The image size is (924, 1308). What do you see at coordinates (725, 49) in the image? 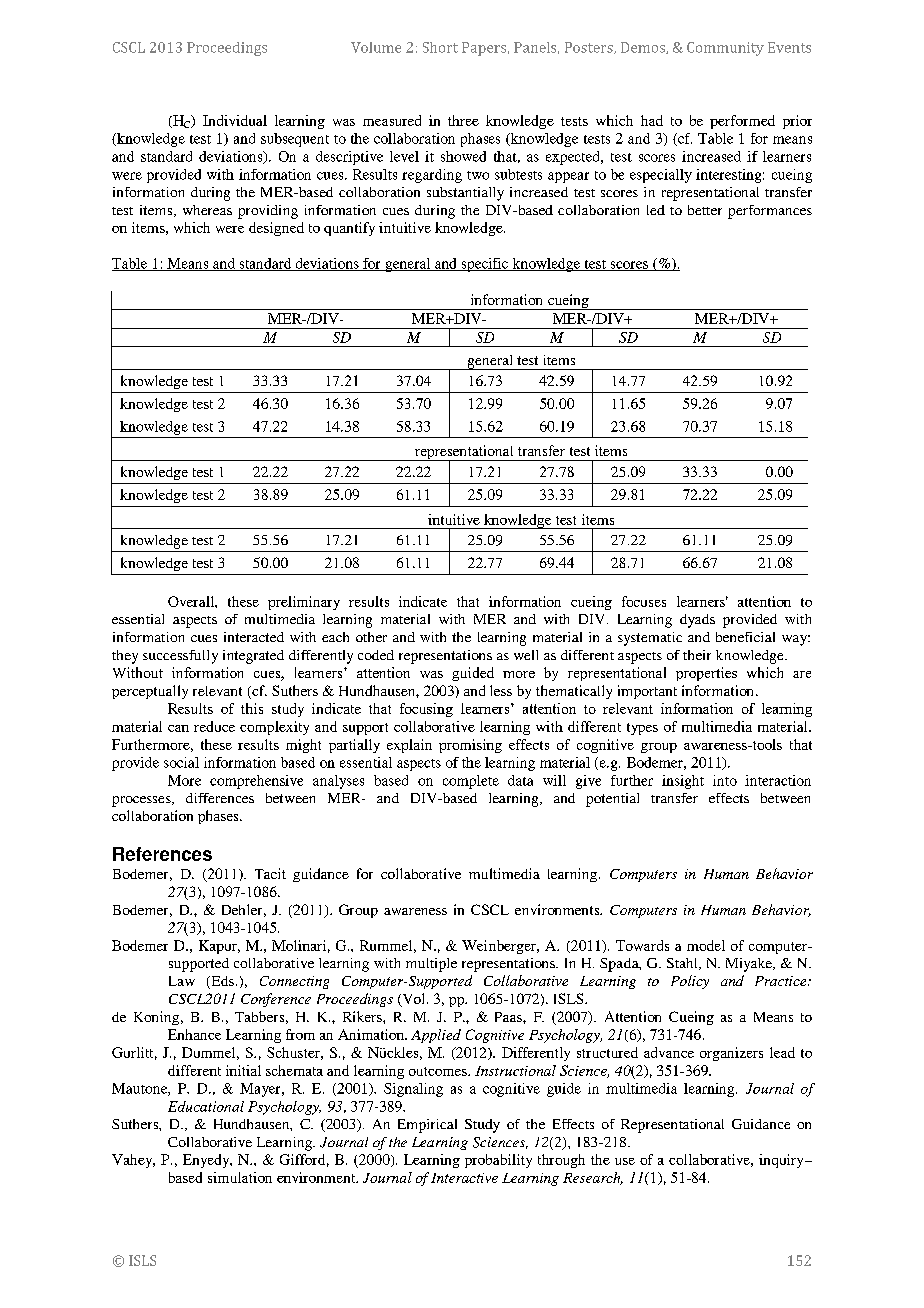
I see `Community` at bounding box center [725, 49].
